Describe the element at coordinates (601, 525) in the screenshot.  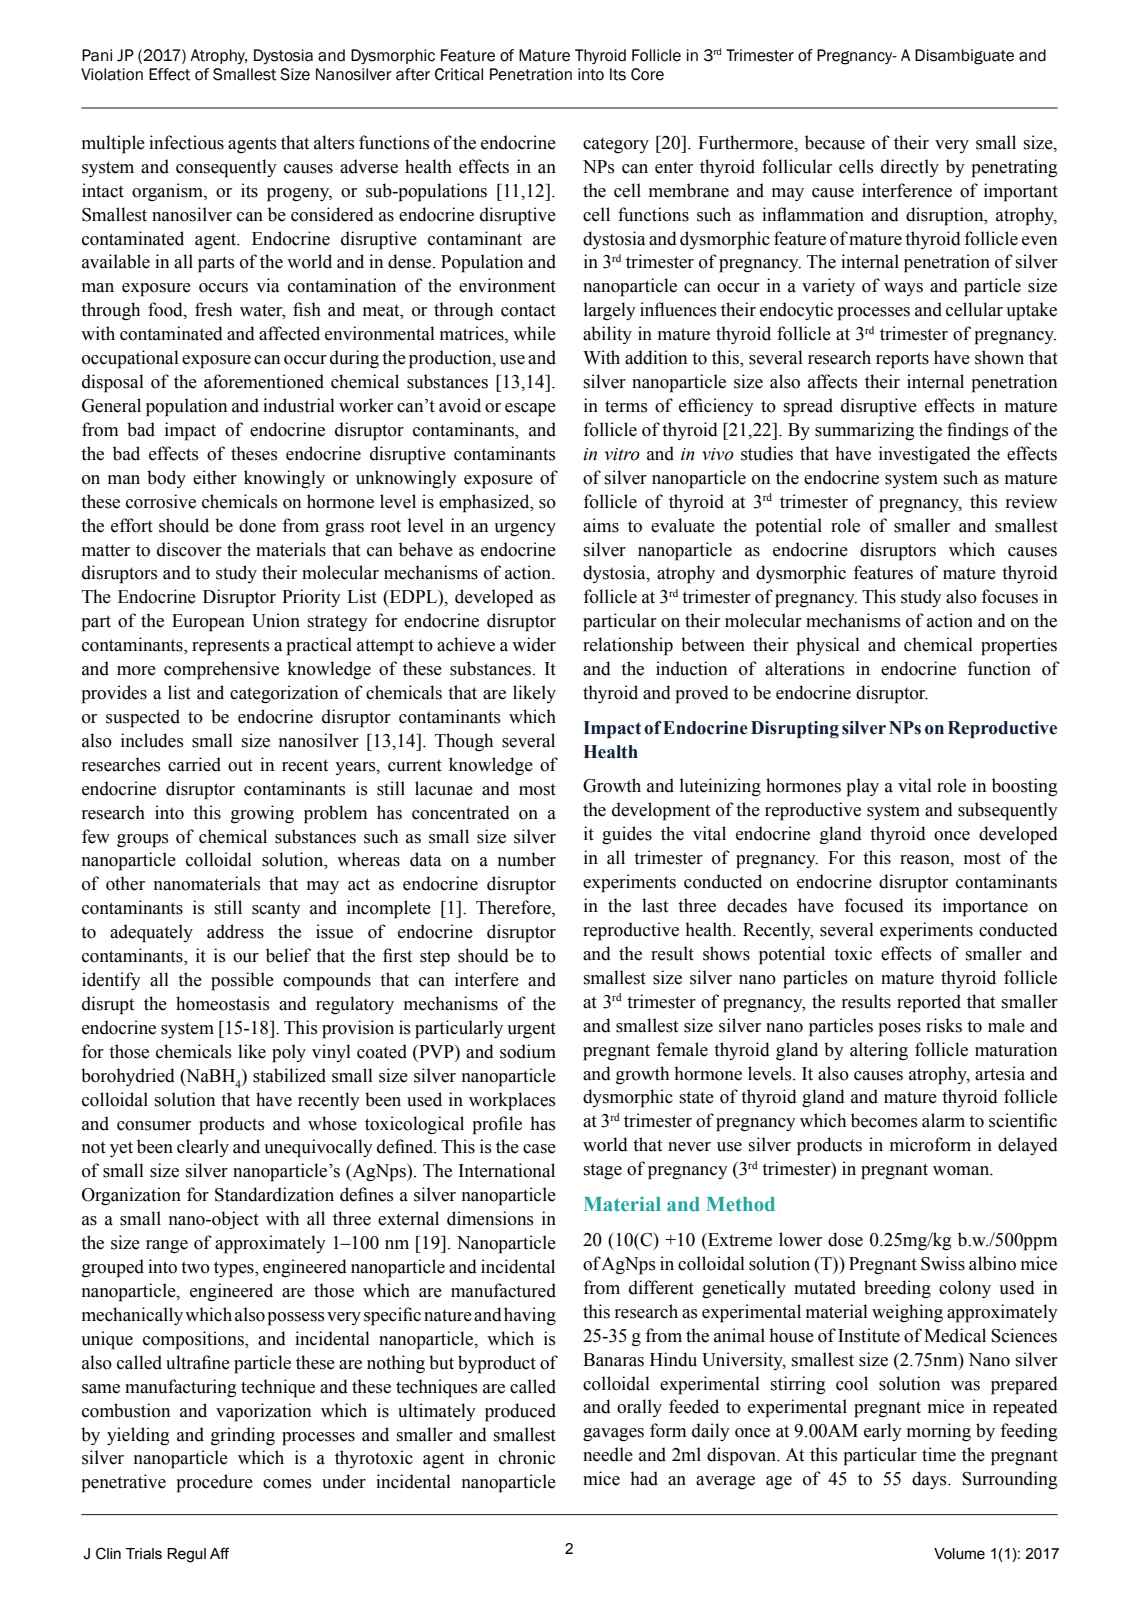
I see `aims` at that location.
